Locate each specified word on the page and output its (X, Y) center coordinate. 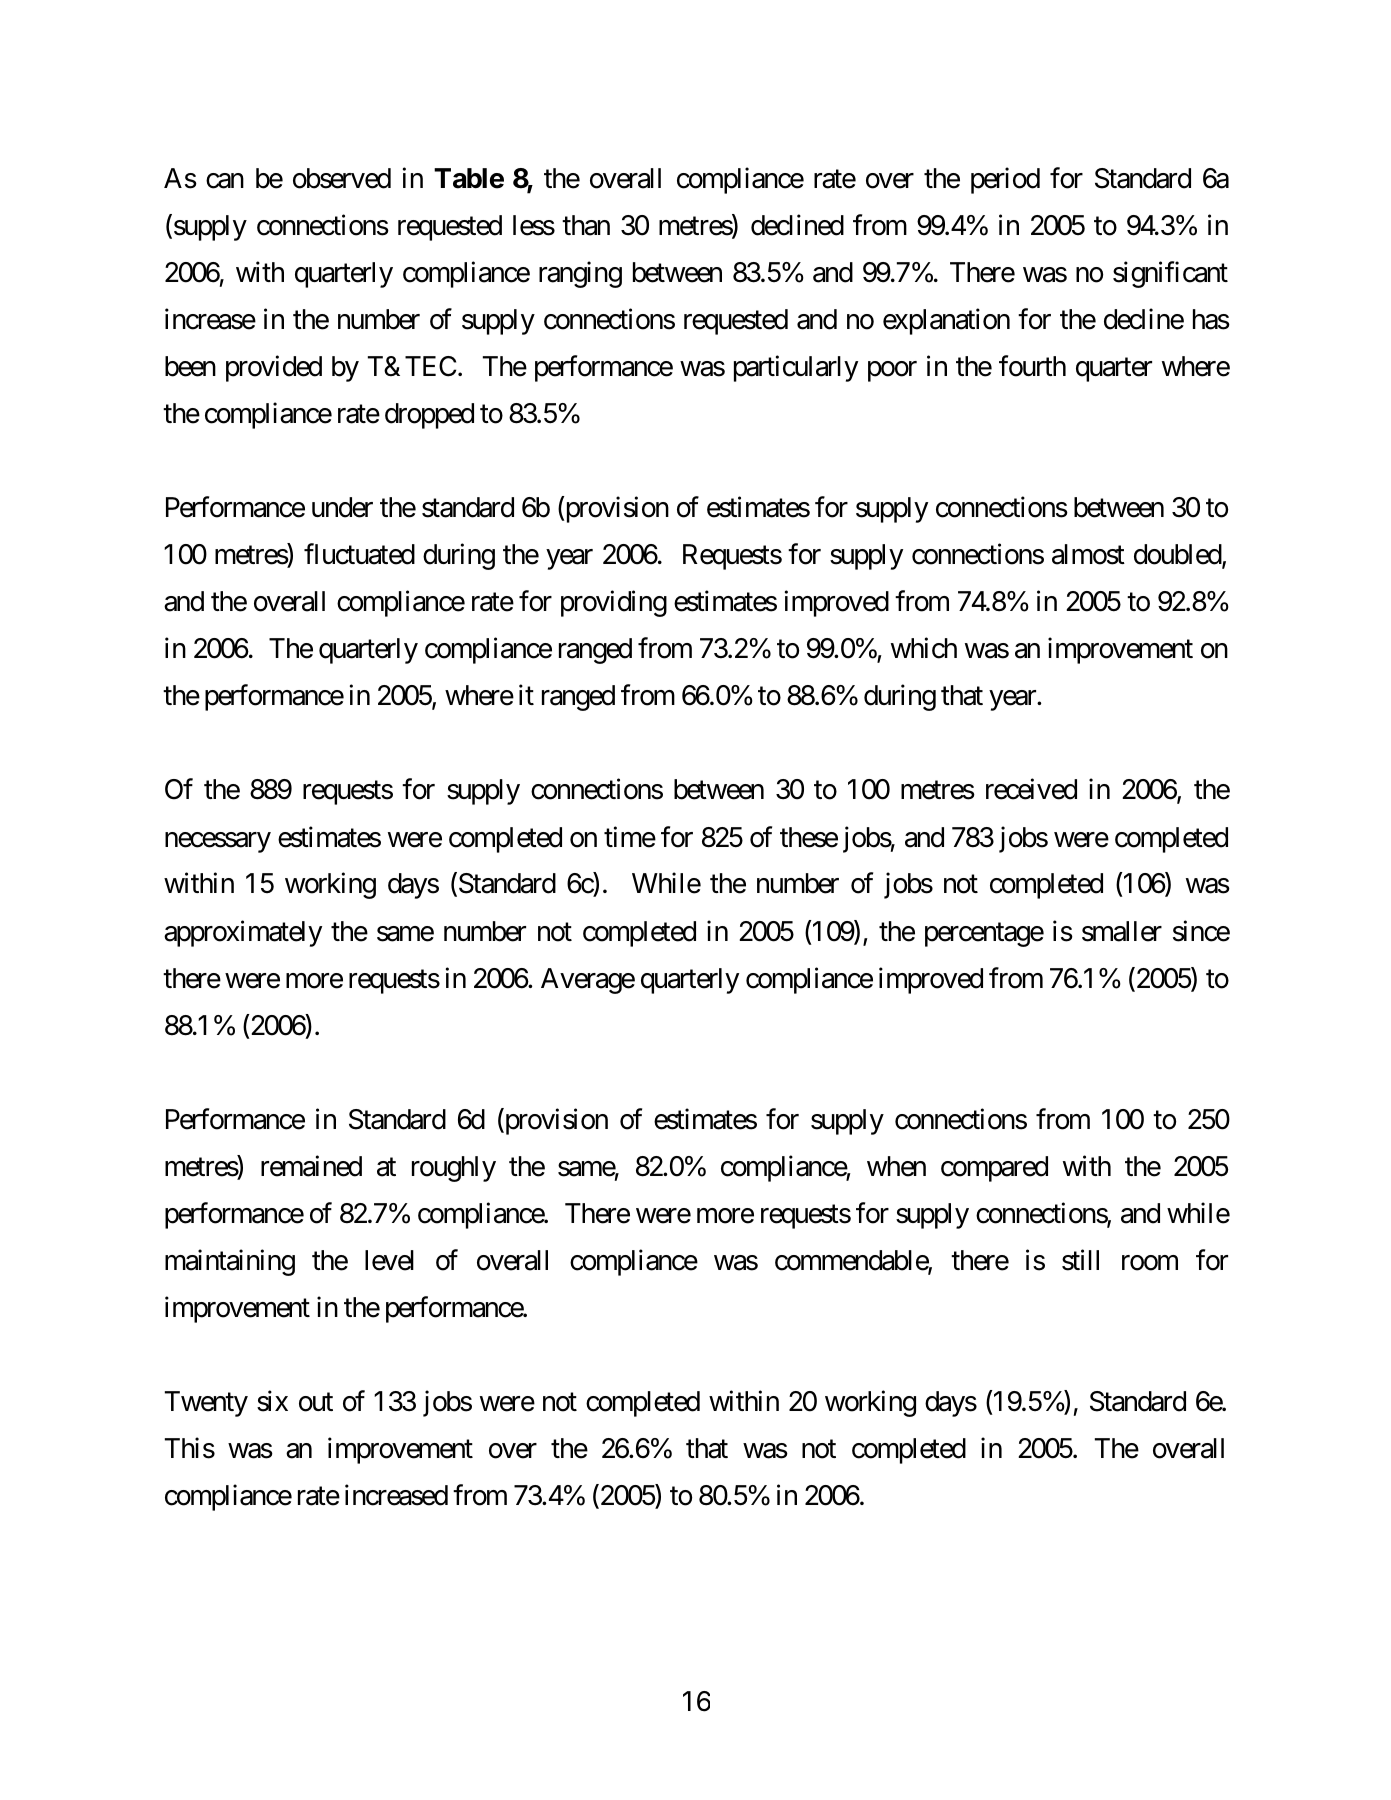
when (896, 1166)
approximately (243, 933)
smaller (1122, 931)
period (1005, 180)
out (316, 1402)
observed (342, 178)
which (924, 648)
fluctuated (359, 554)
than (586, 225)
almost (1088, 554)
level (389, 1260)
